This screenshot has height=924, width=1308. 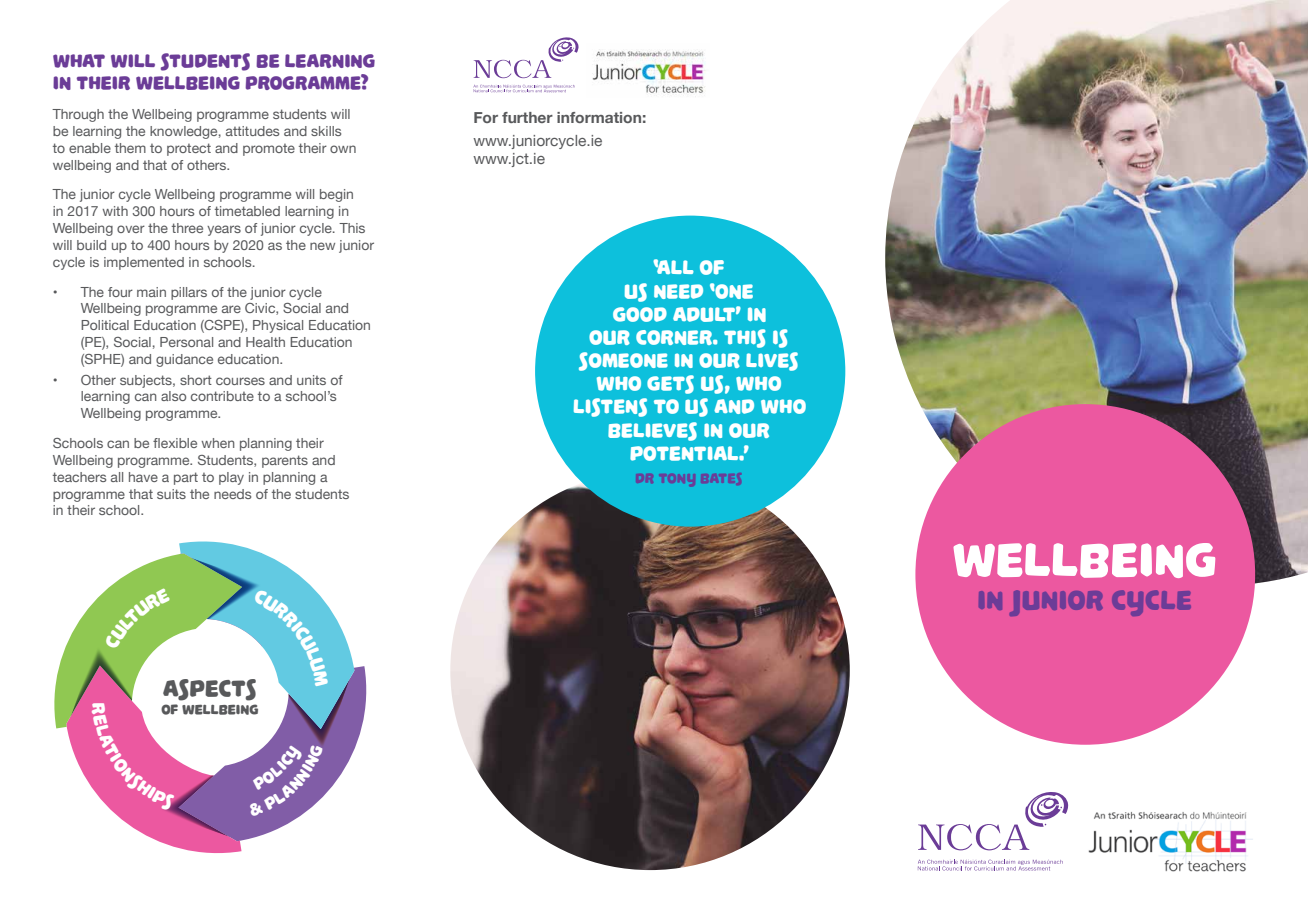 What do you see at coordinates (285, 461) in the screenshot?
I see `parents` at bounding box center [285, 461].
